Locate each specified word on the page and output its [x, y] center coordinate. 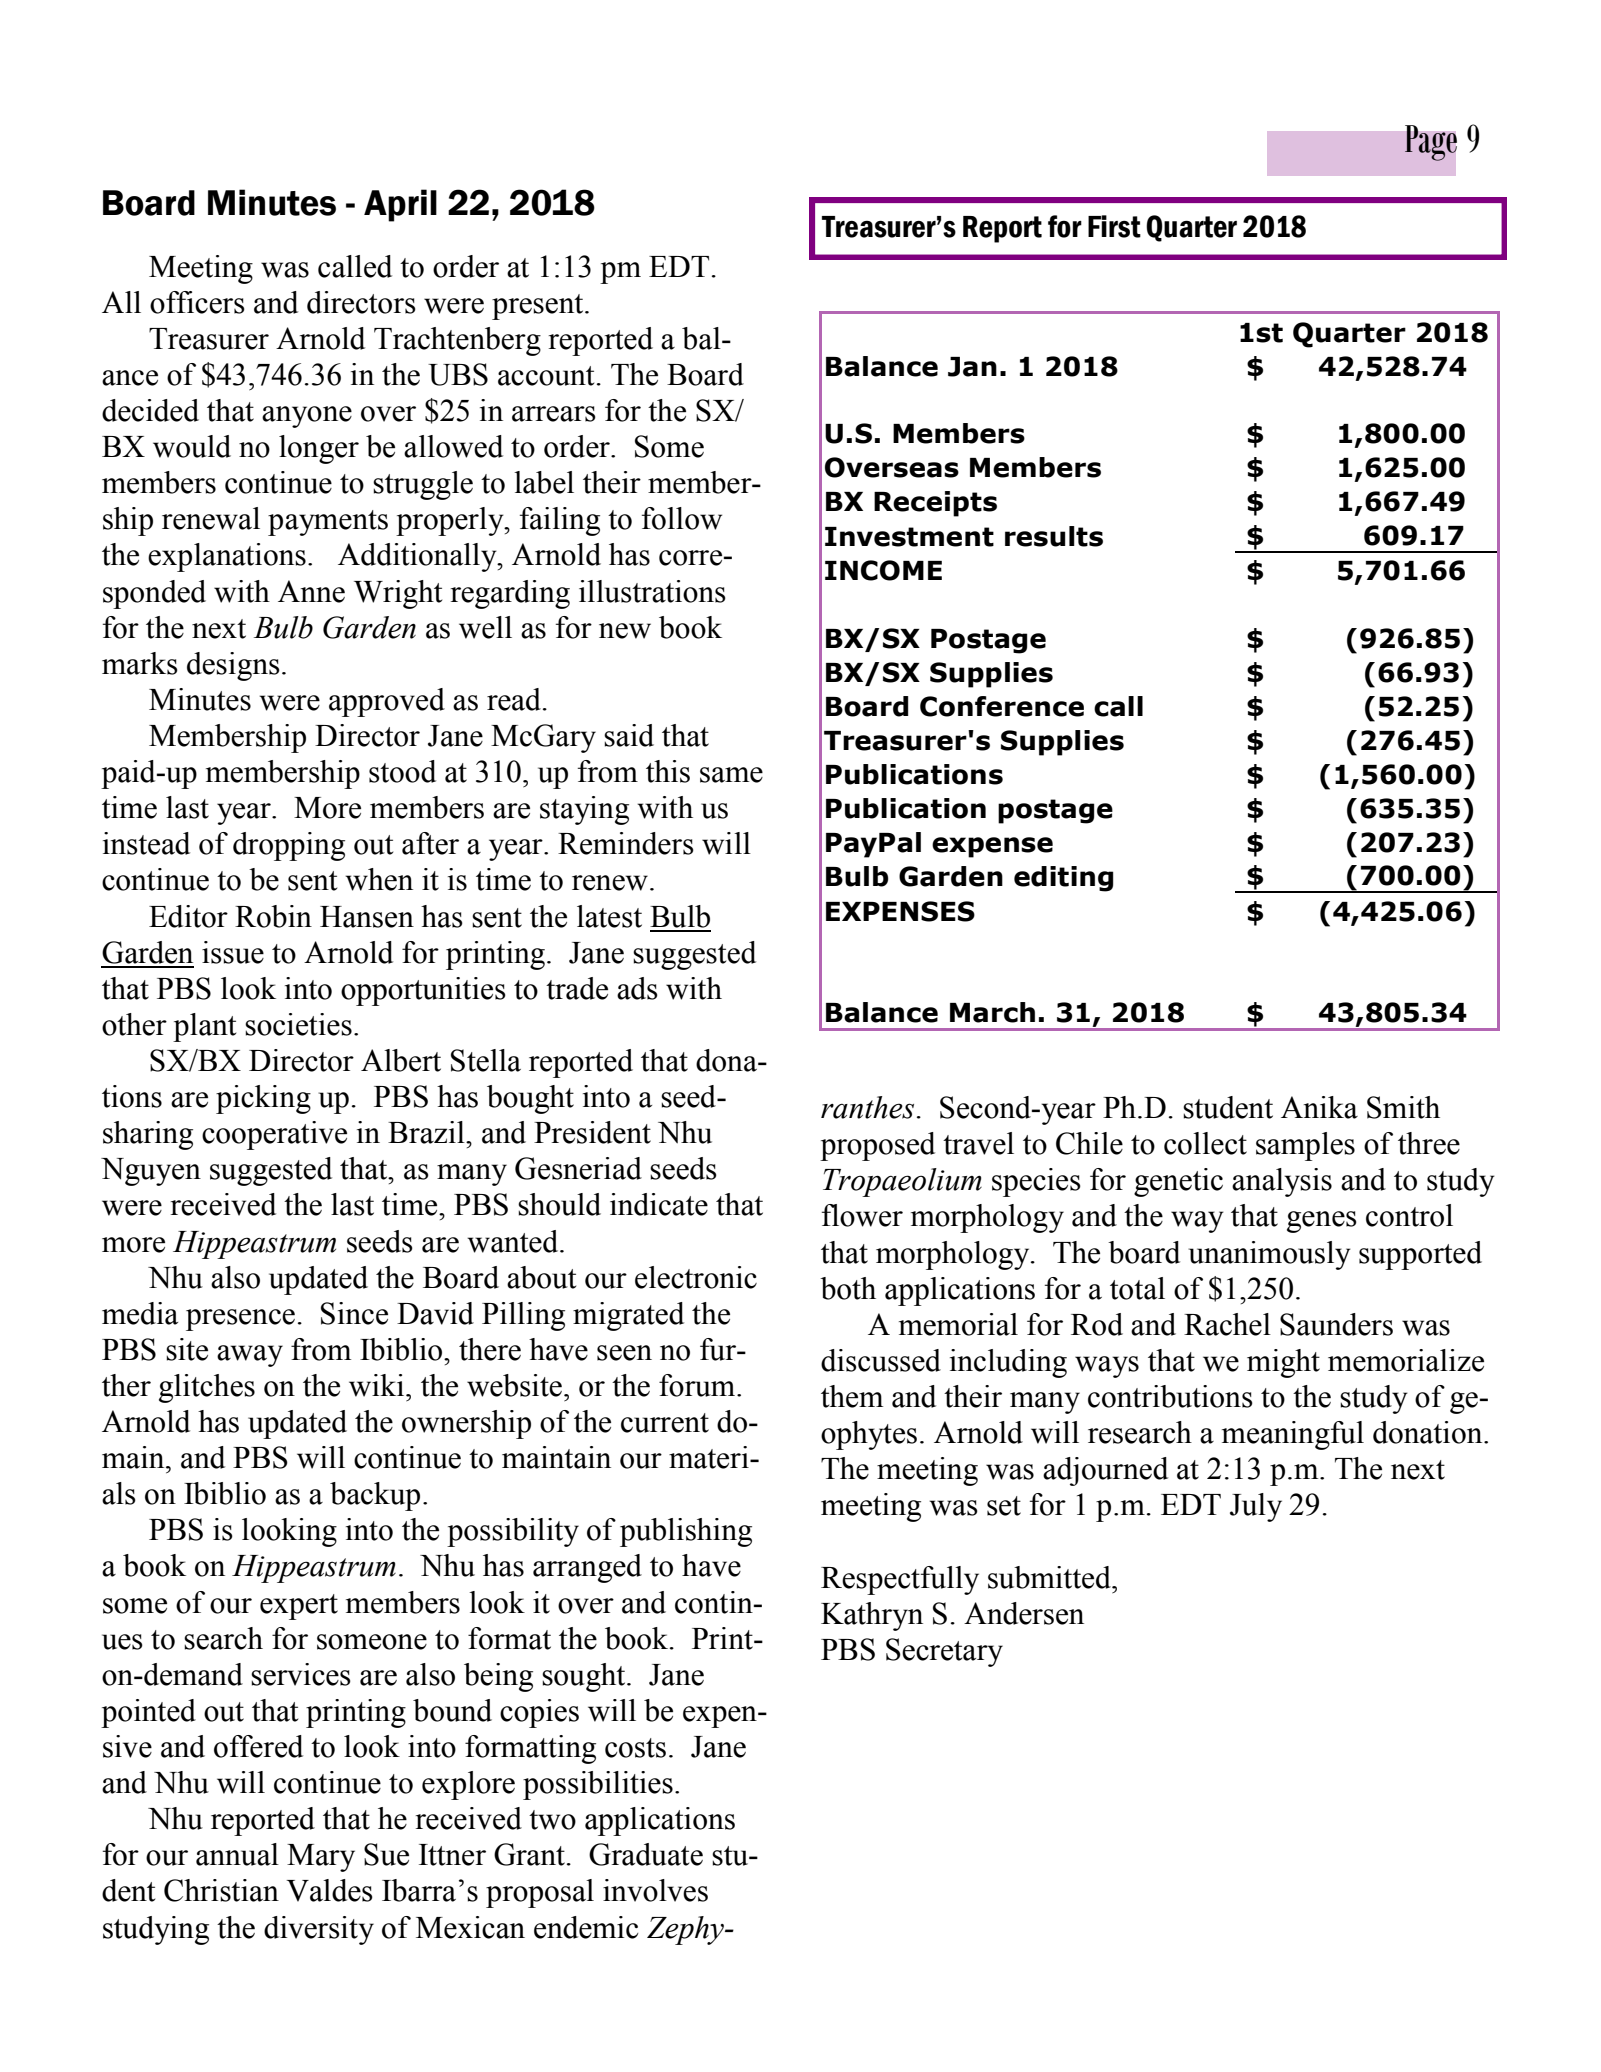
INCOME [883, 570]
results [1054, 536]
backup [375, 1496]
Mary [321, 1858]
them [852, 1396]
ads [637, 988]
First [1114, 226]
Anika [1319, 1107]
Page [1430, 143]
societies [298, 1024]
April [400, 205]
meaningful [1293, 1435]
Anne [311, 591]
